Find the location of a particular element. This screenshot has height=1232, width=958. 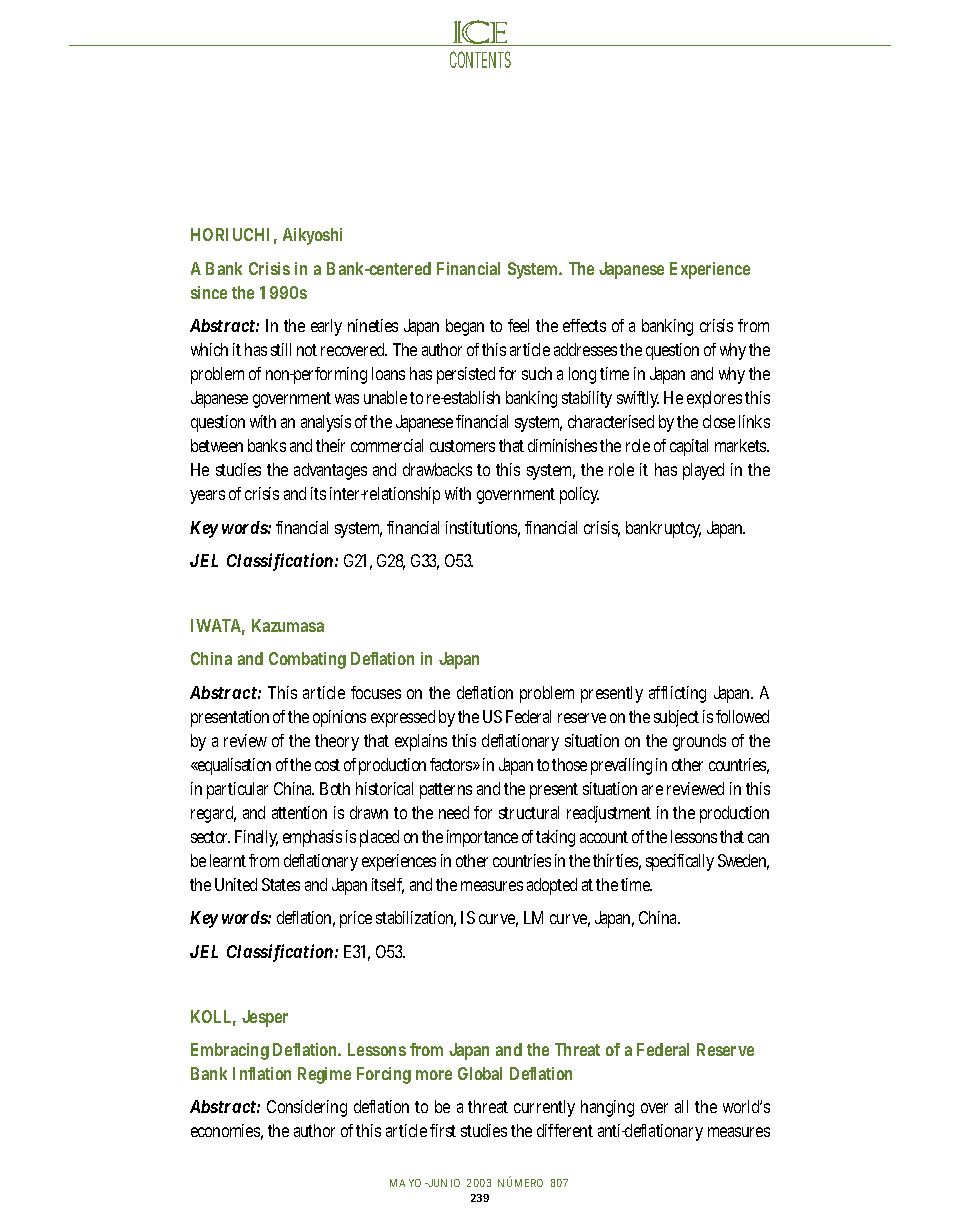

Combating is located at coordinates (307, 660).
